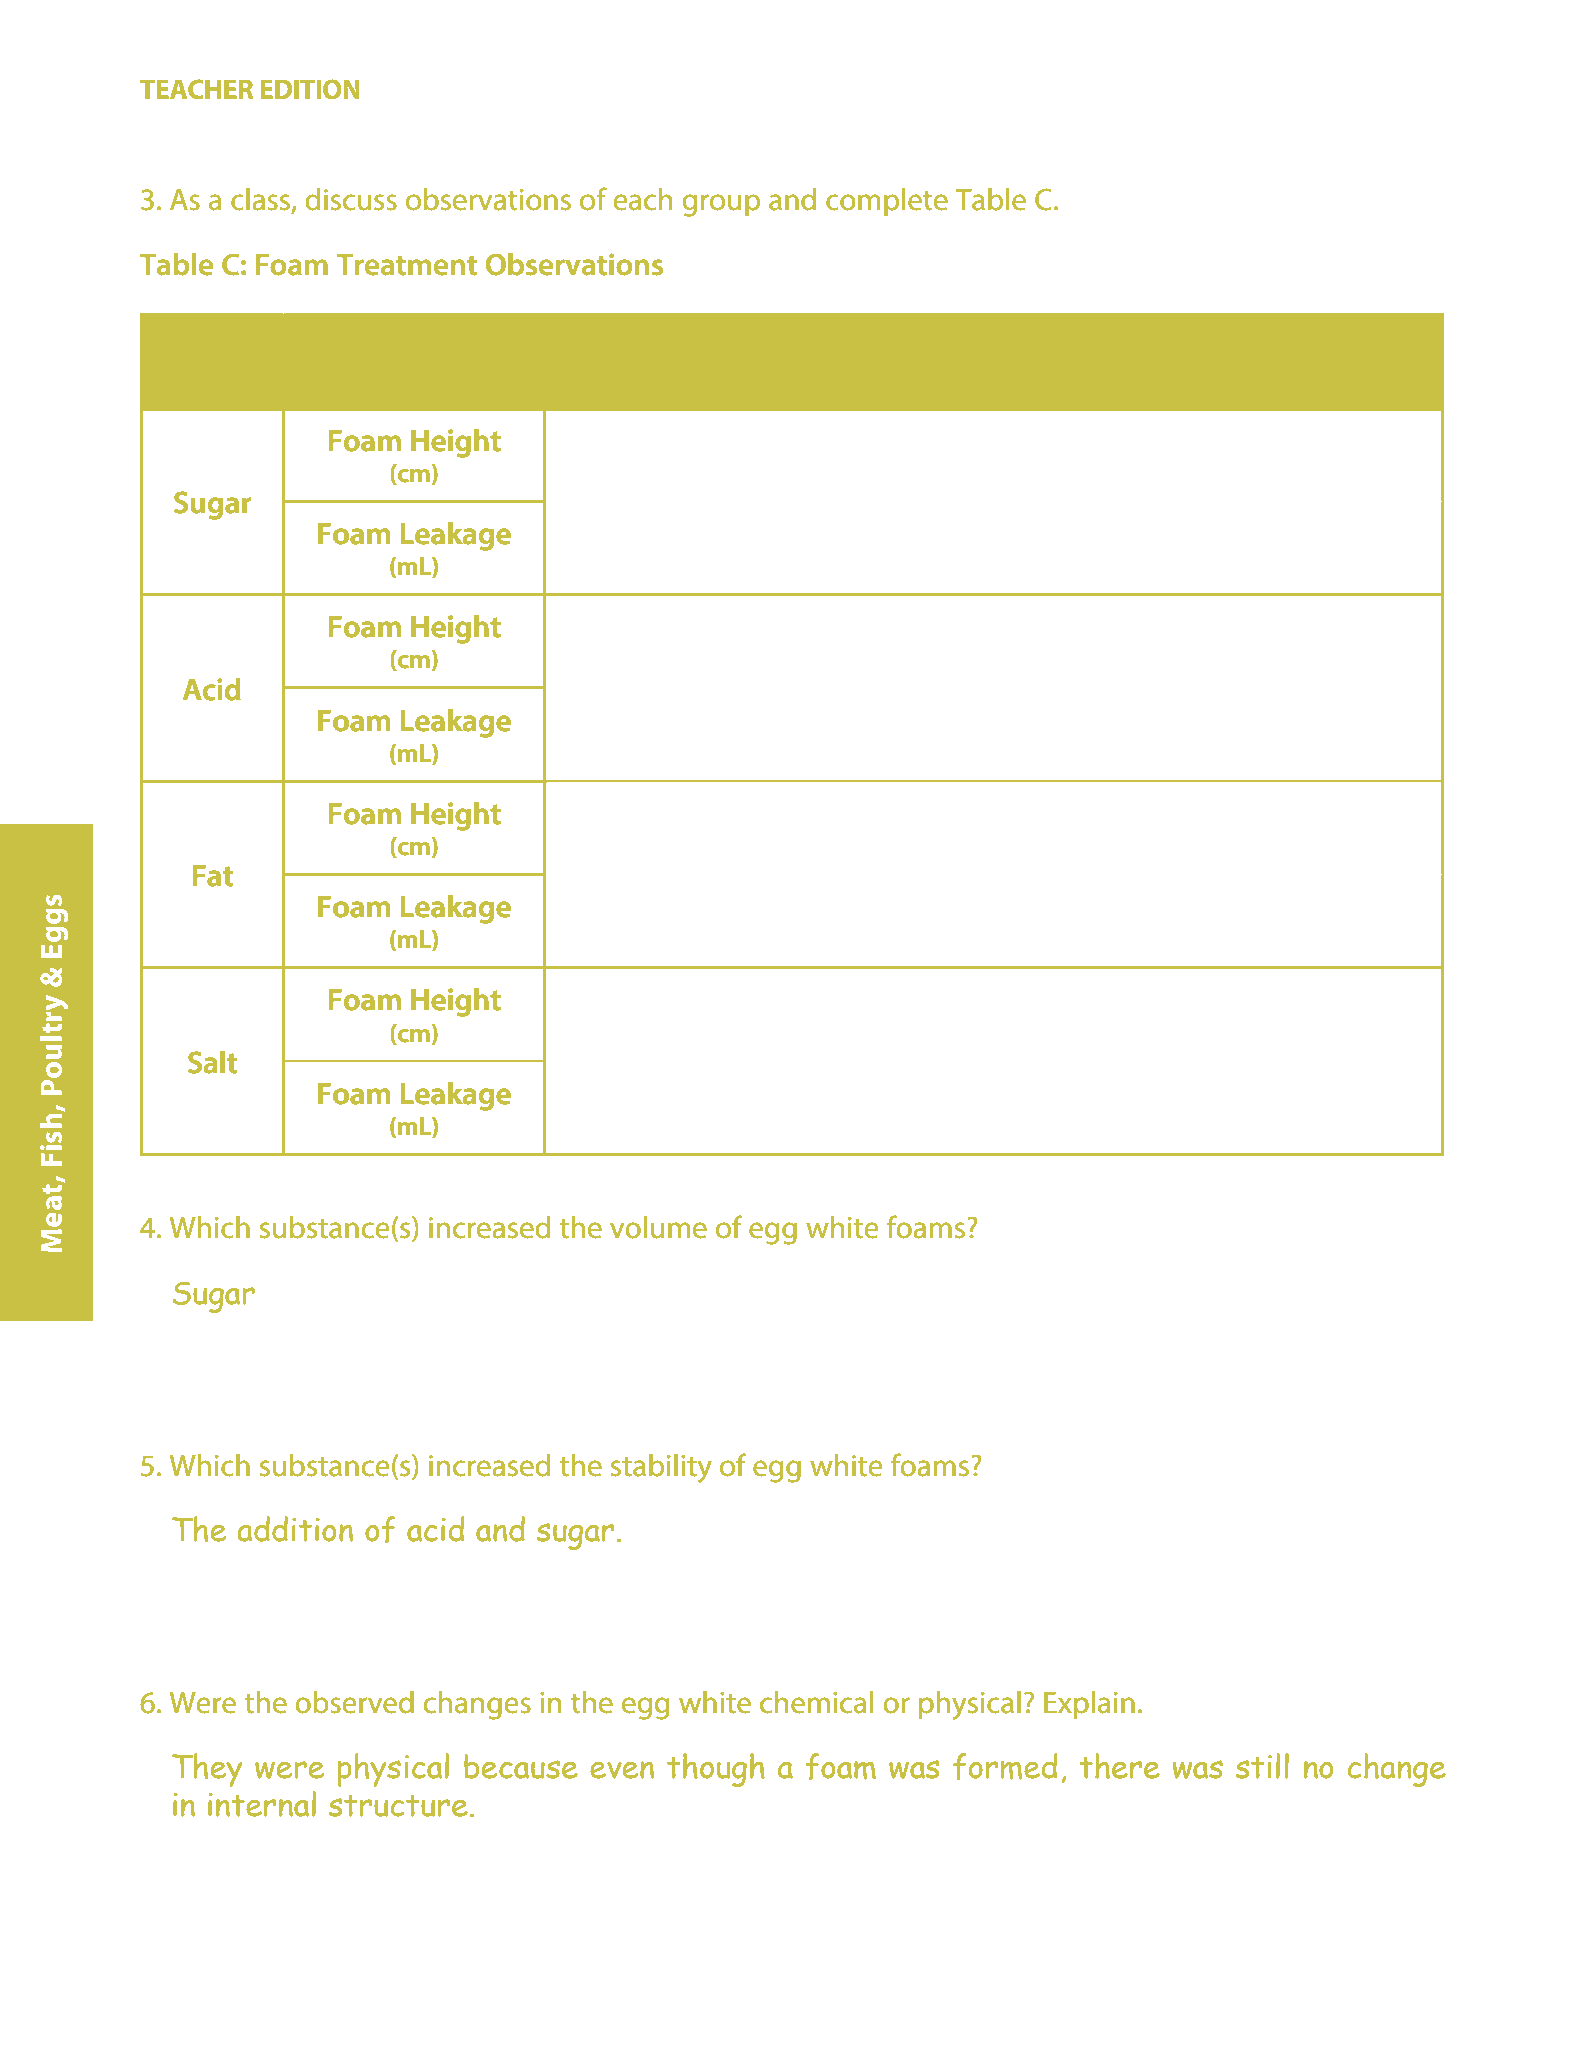 Image resolution: width=1586 pixels, height=2052 pixels. What do you see at coordinates (262, 200) in the screenshot?
I see `class` at bounding box center [262, 200].
